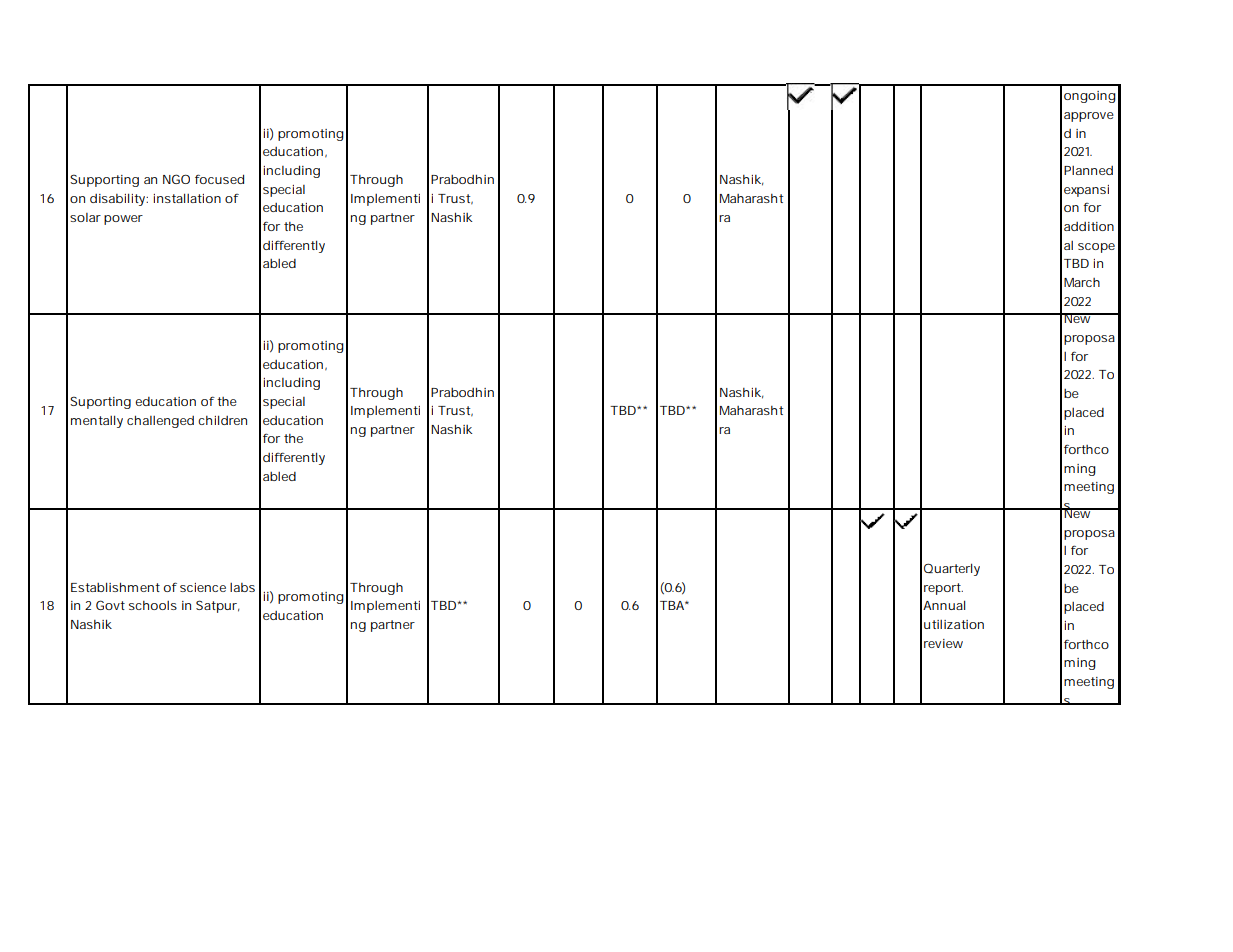 This screenshot has height=952, width=1233. I want to click on installation, so click(187, 198).
